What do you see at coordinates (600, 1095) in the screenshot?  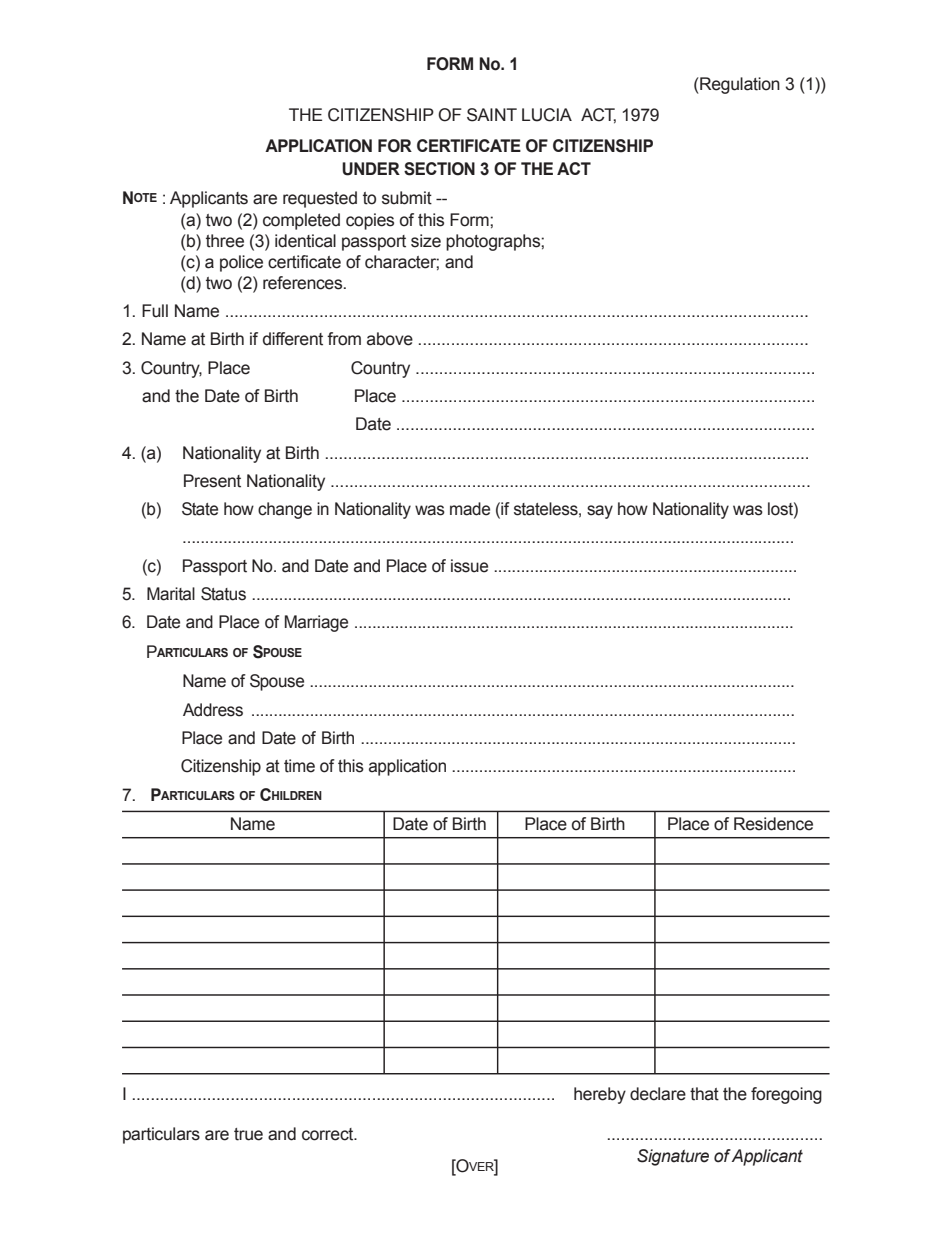 I see `hereby` at bounding box center [600, 1095].
